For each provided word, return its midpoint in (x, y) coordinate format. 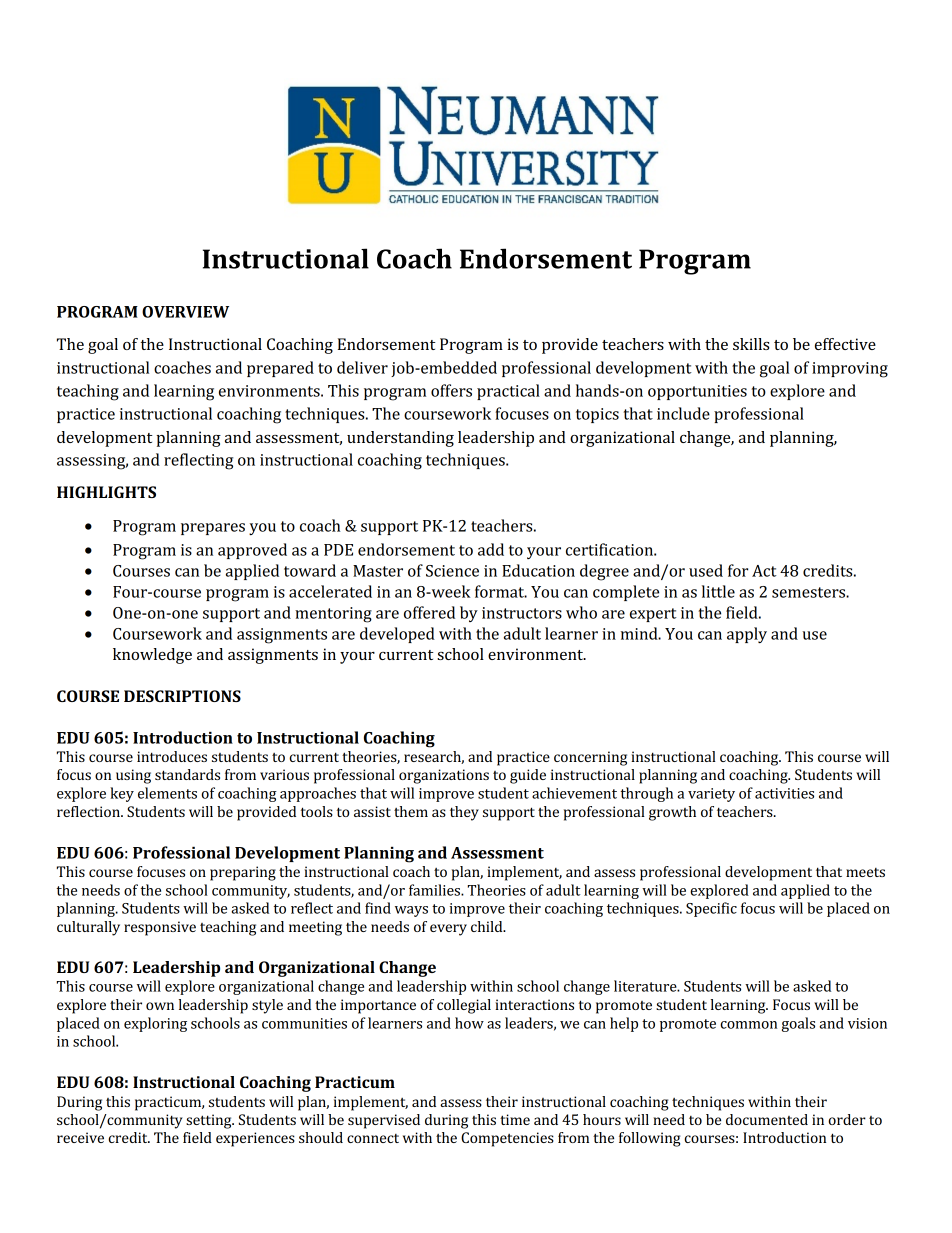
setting (210, 1121)
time (515, 1119)
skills (751, 344)
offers (451, 390)
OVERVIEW (185, 312)
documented (767, 1119)
